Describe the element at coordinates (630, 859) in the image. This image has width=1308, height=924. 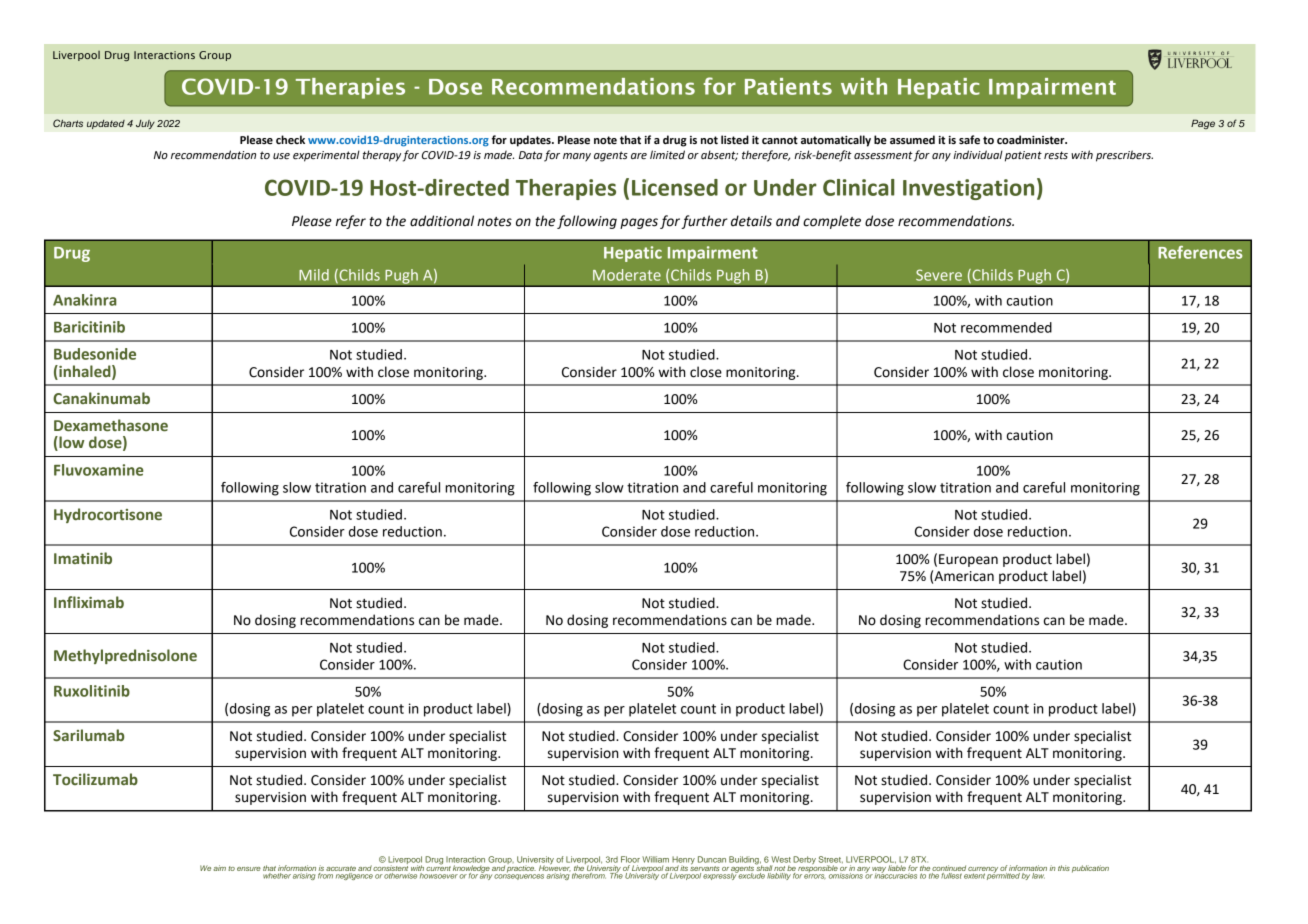
I see `Floor` at that location.
